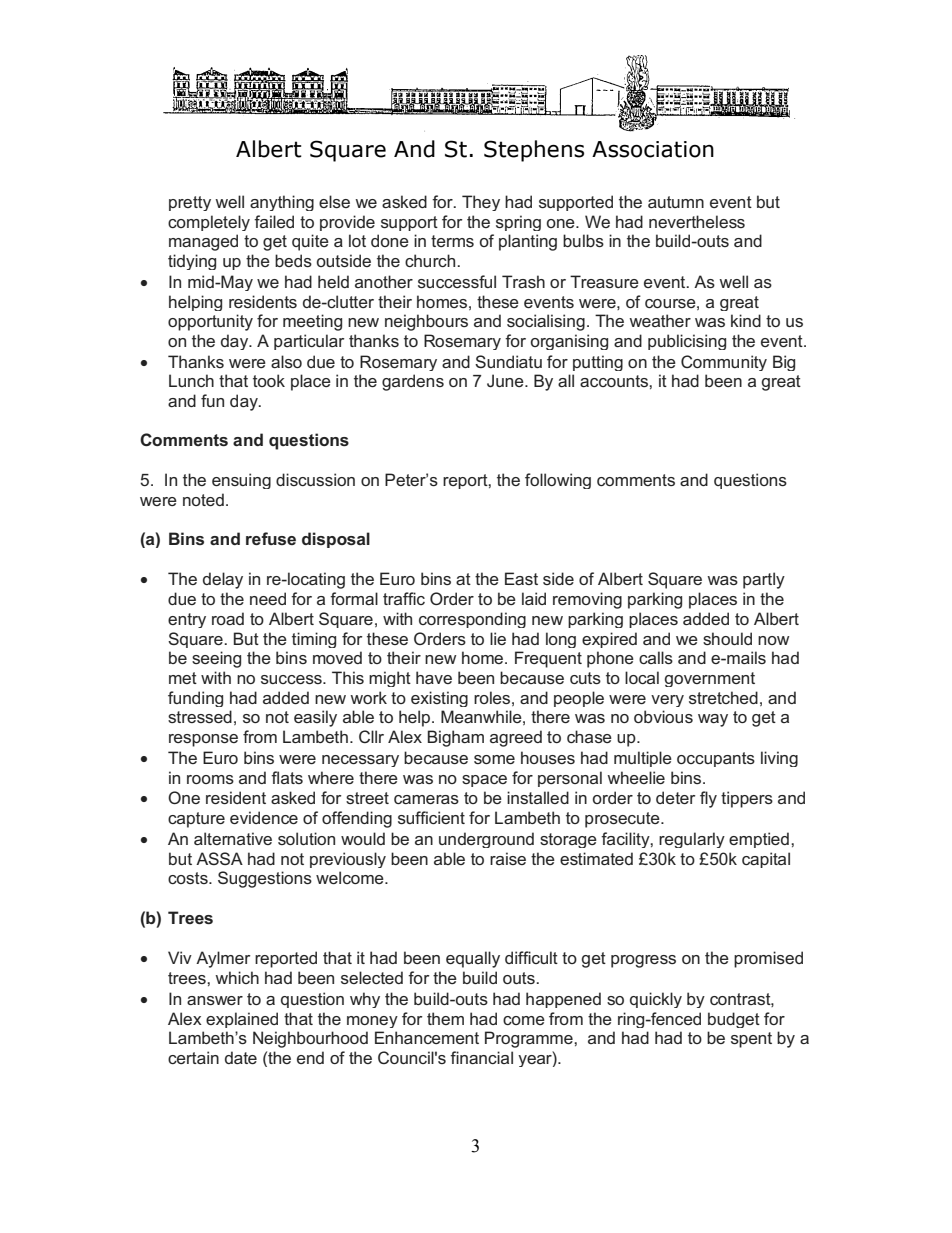 The image size is (952, 1233). What do you see at coordinates (268, 598) in the screenshot?
I see `need` at bounding box center [268, 598].
